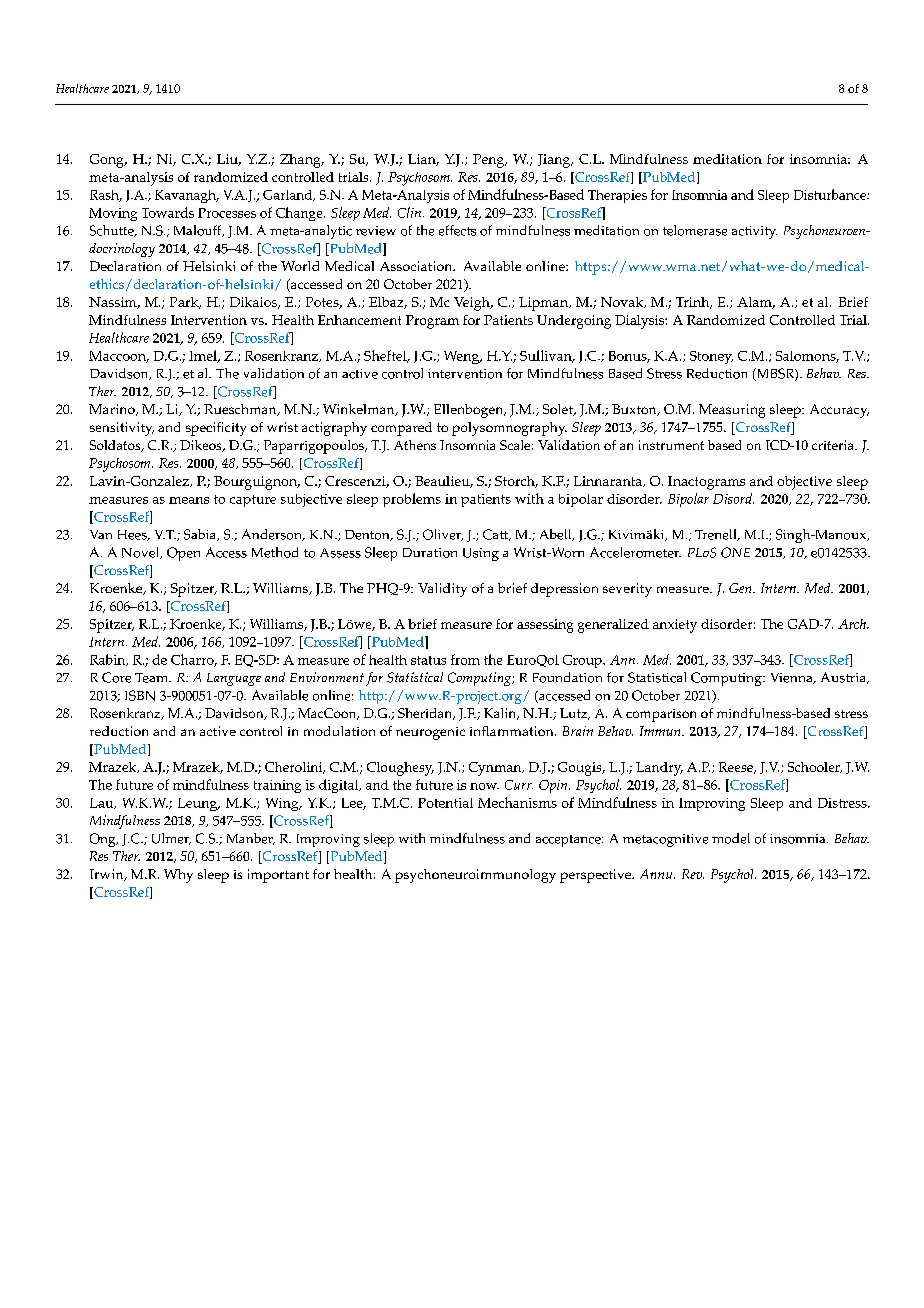  What do you see at coordinates (731, 838) in the page?
I see `model` at bounding box center [731, 838].
